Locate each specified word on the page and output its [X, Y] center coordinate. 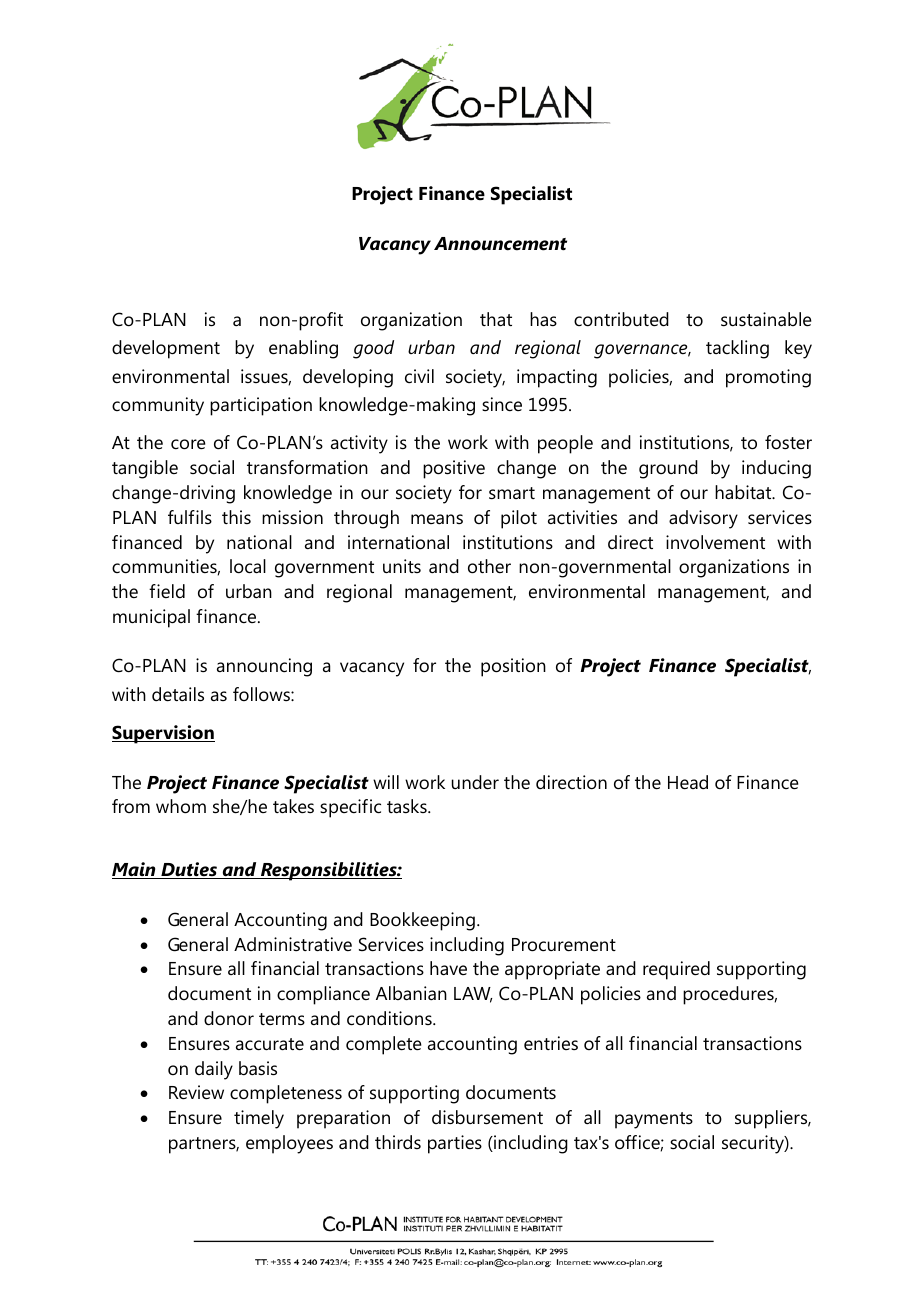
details [178, 694]
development [166, 349]
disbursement [487, 1117]
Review [196, 1092]
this [236, 517]
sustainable [766, 319]
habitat [744, 492]
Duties [189, 870]
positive [454, 469]
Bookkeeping [422, 921]
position [513, 667]
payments [654, 1120]
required [676, 970]
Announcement [500, 244]
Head [688, 782]
